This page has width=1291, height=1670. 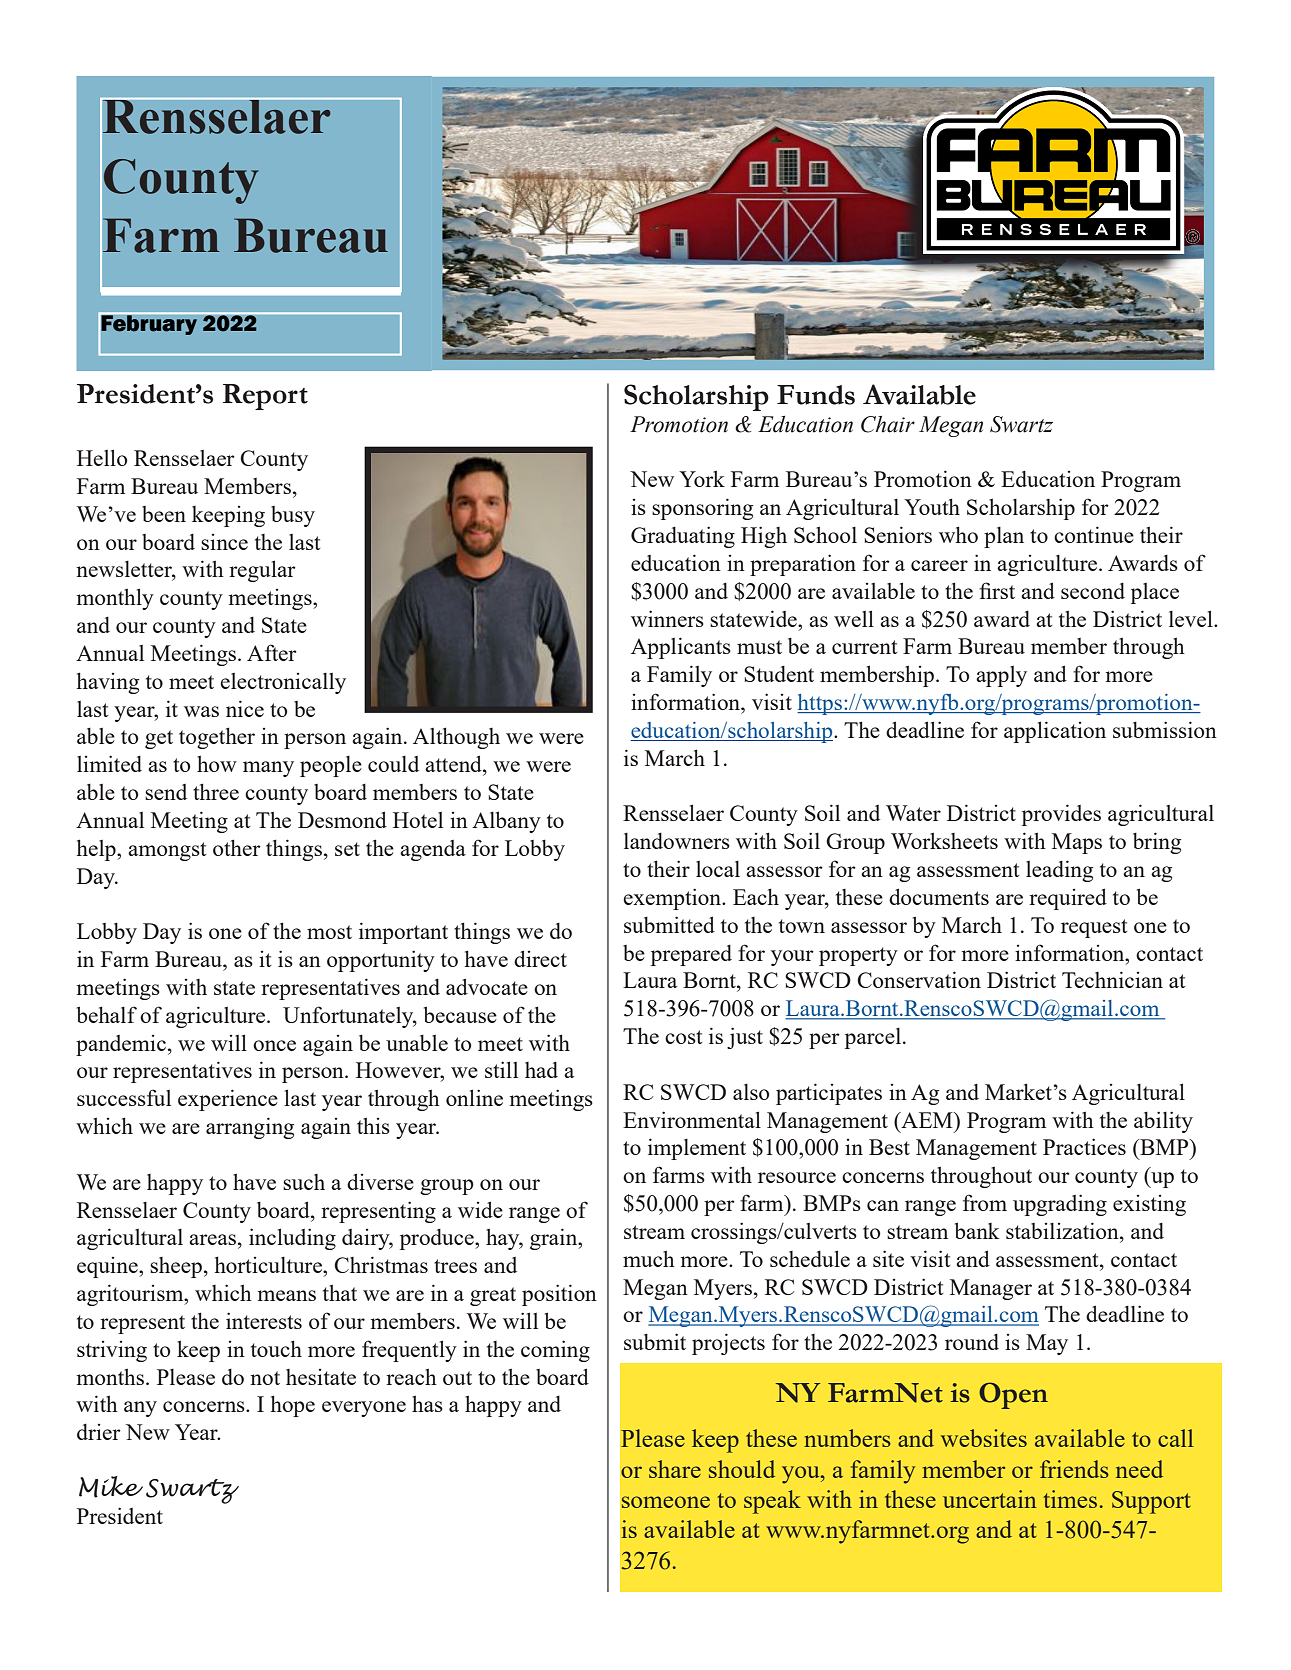 What do you see at coordinates (292, 1239) in the page?
I see `including` at bounding box center [292, 1239].
